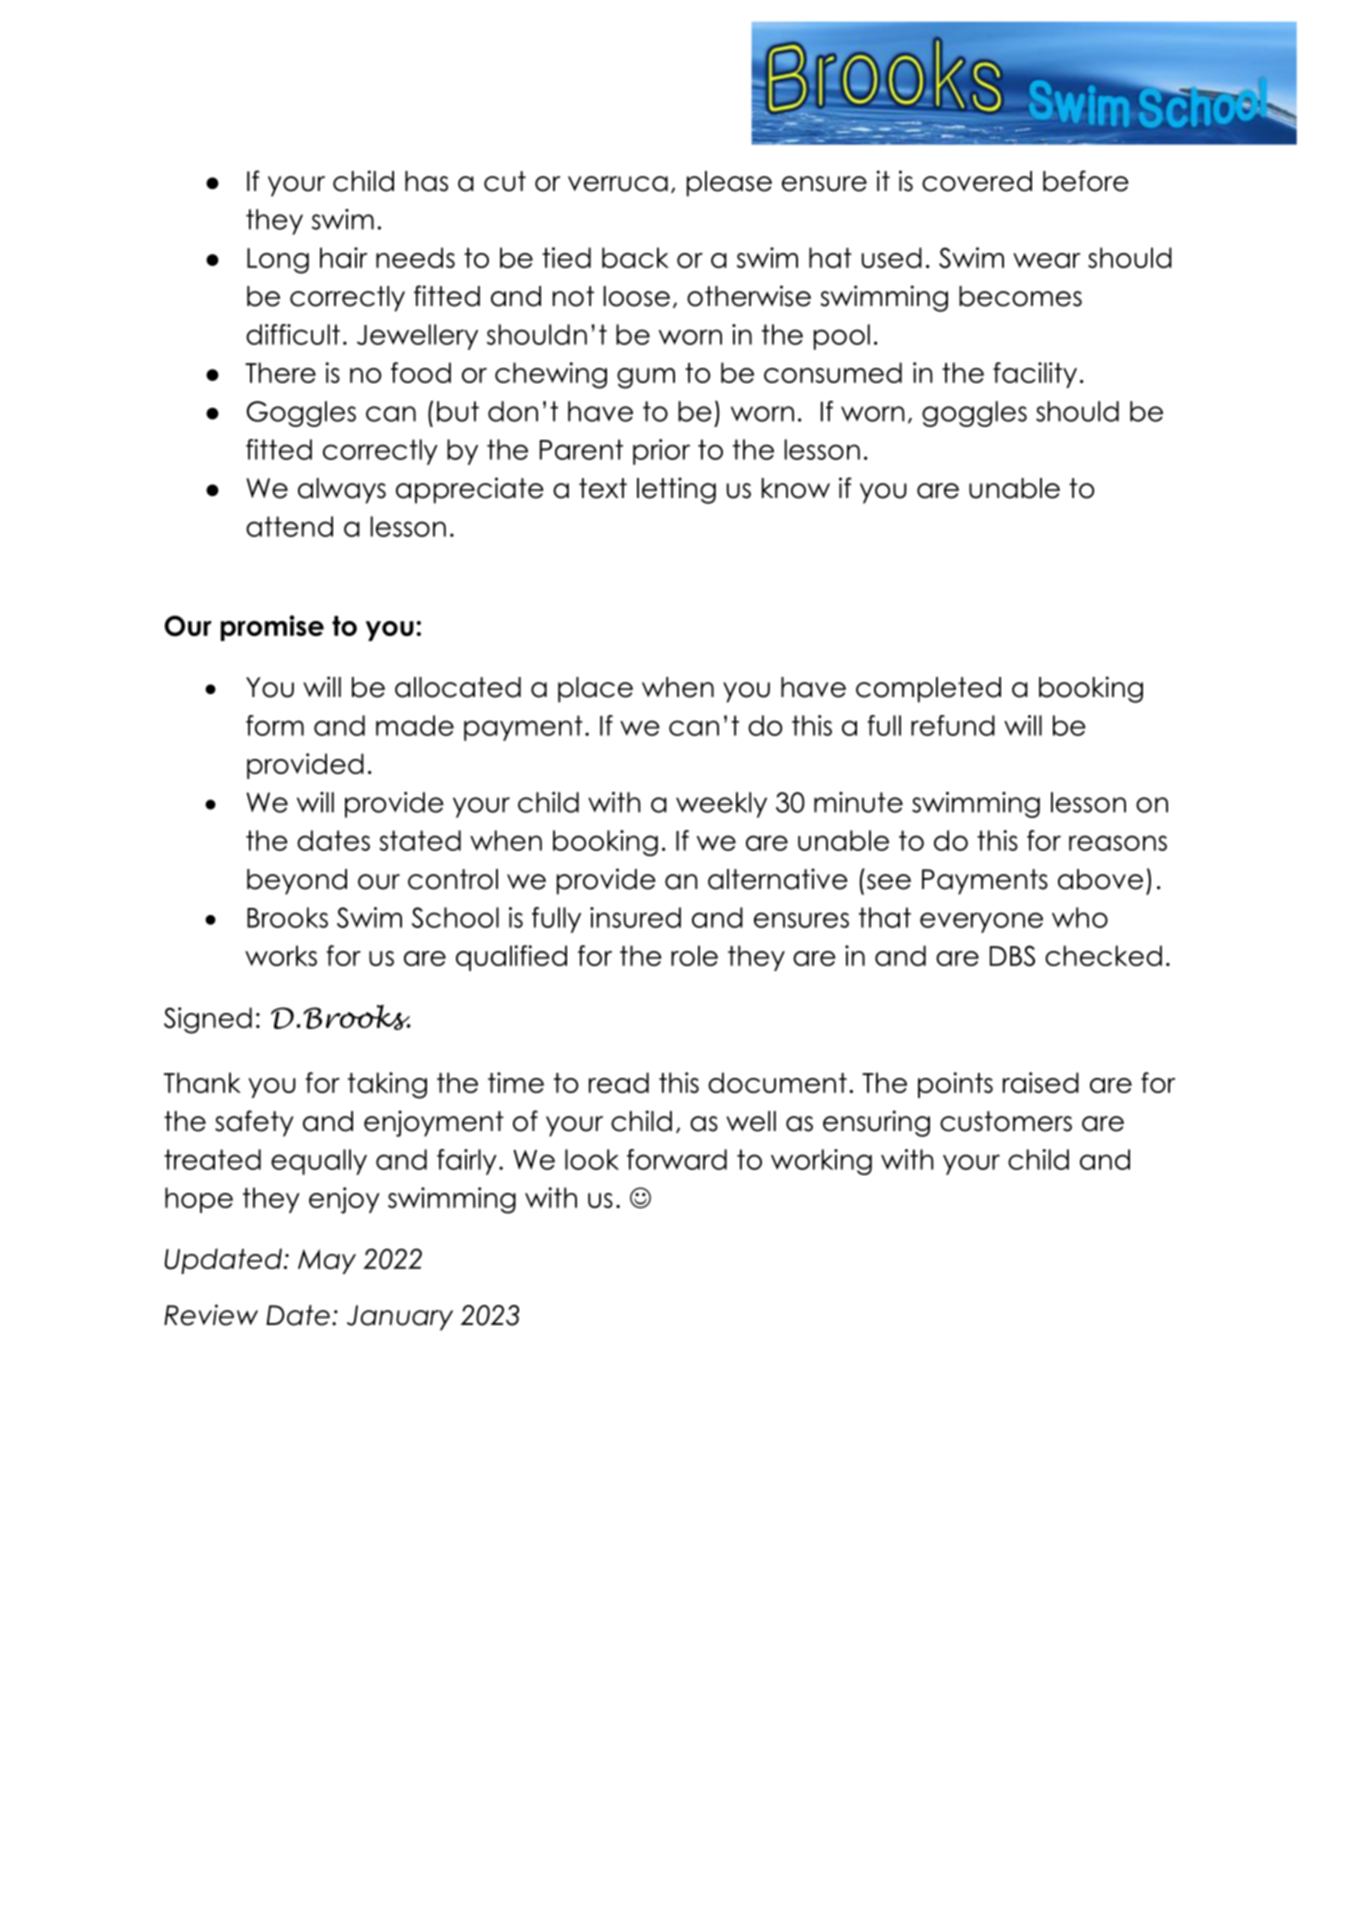 The height and width of the image is (1910, 1351). Describe the element at coordinates (1006, 1121) in the image. I see `customers` at that location.
